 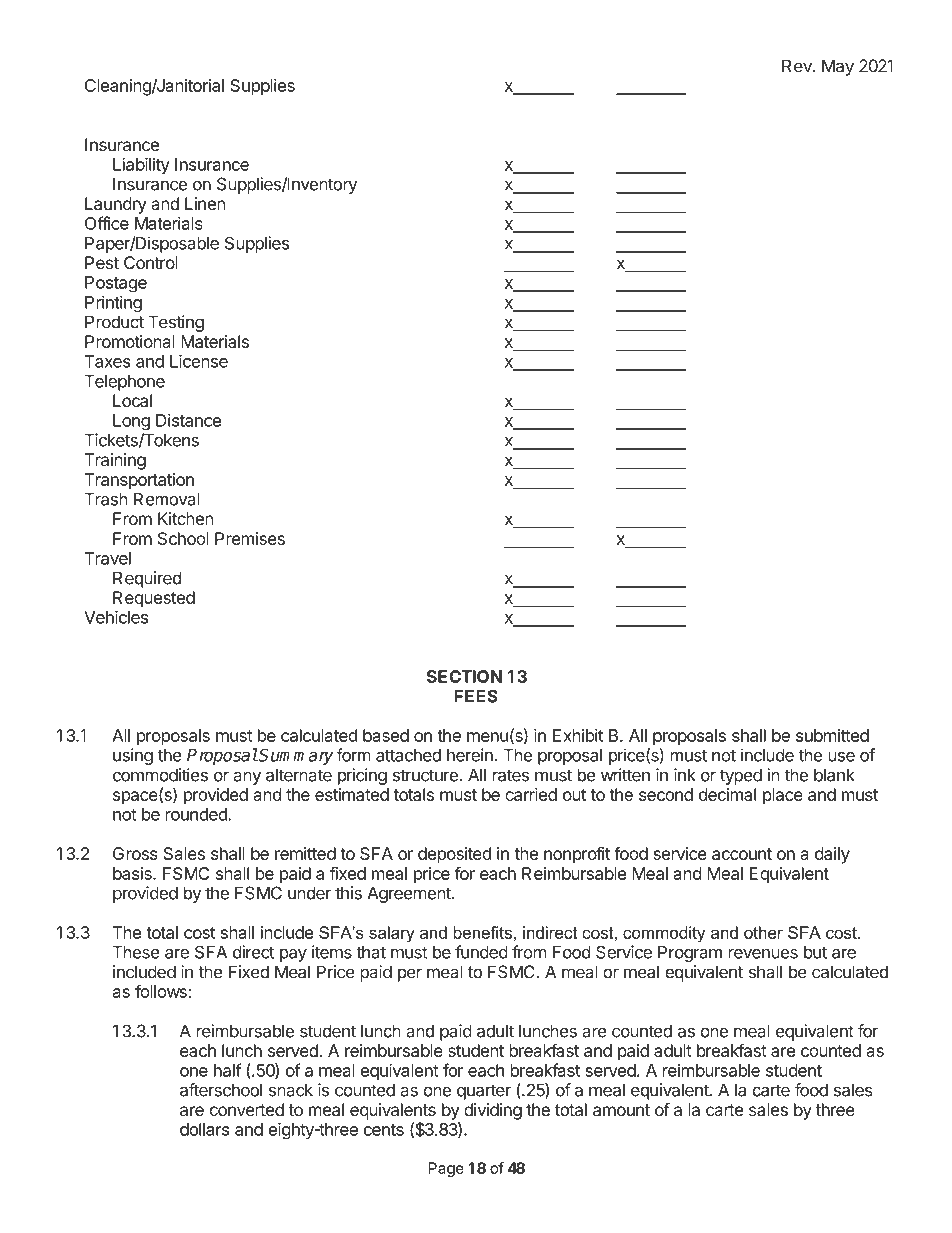 What do you see at coordinates (133, 873) in the document?
I see `basis` at bounding box center [133, 873].
